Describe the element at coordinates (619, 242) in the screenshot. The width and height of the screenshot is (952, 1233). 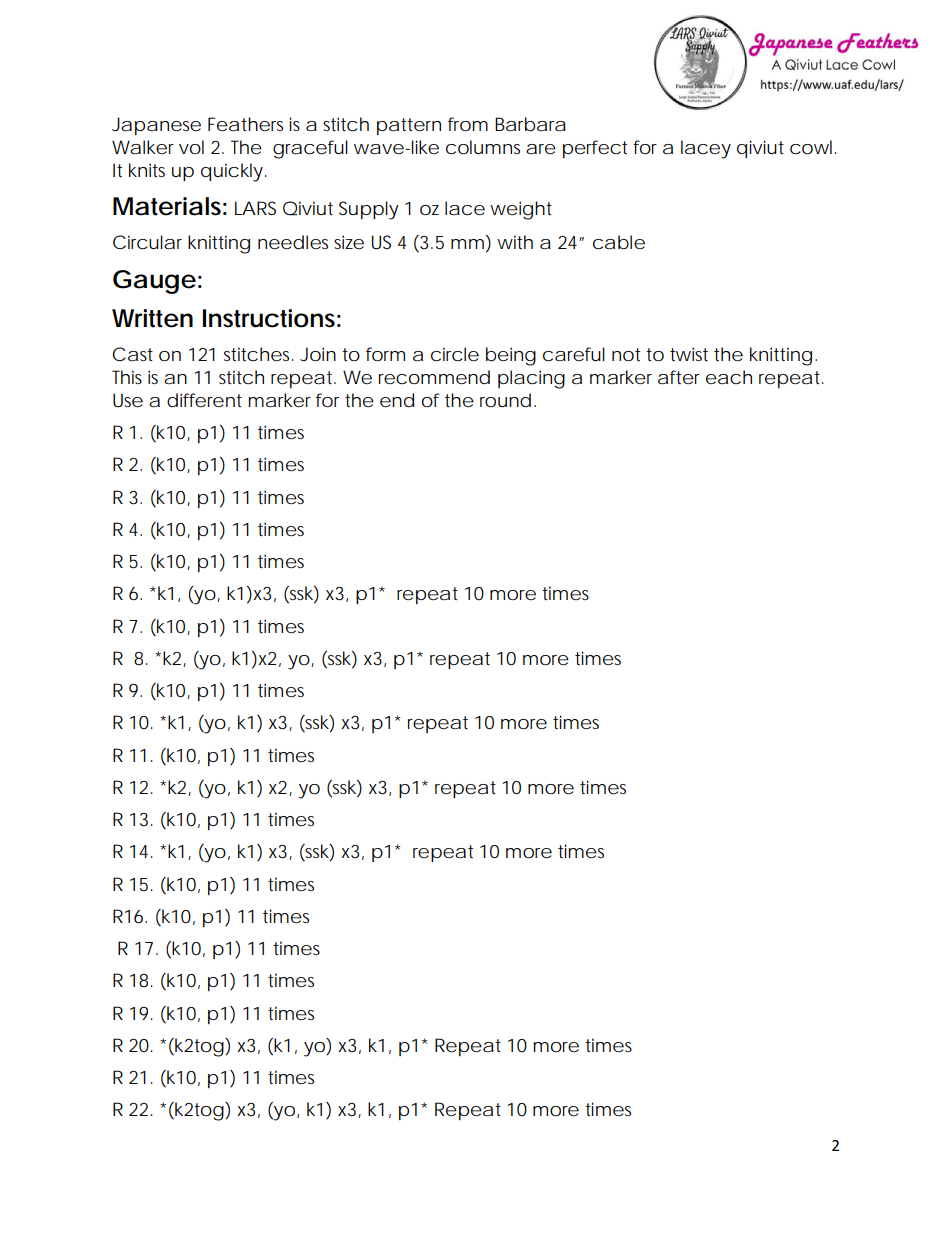
I see `cable` at that location.
